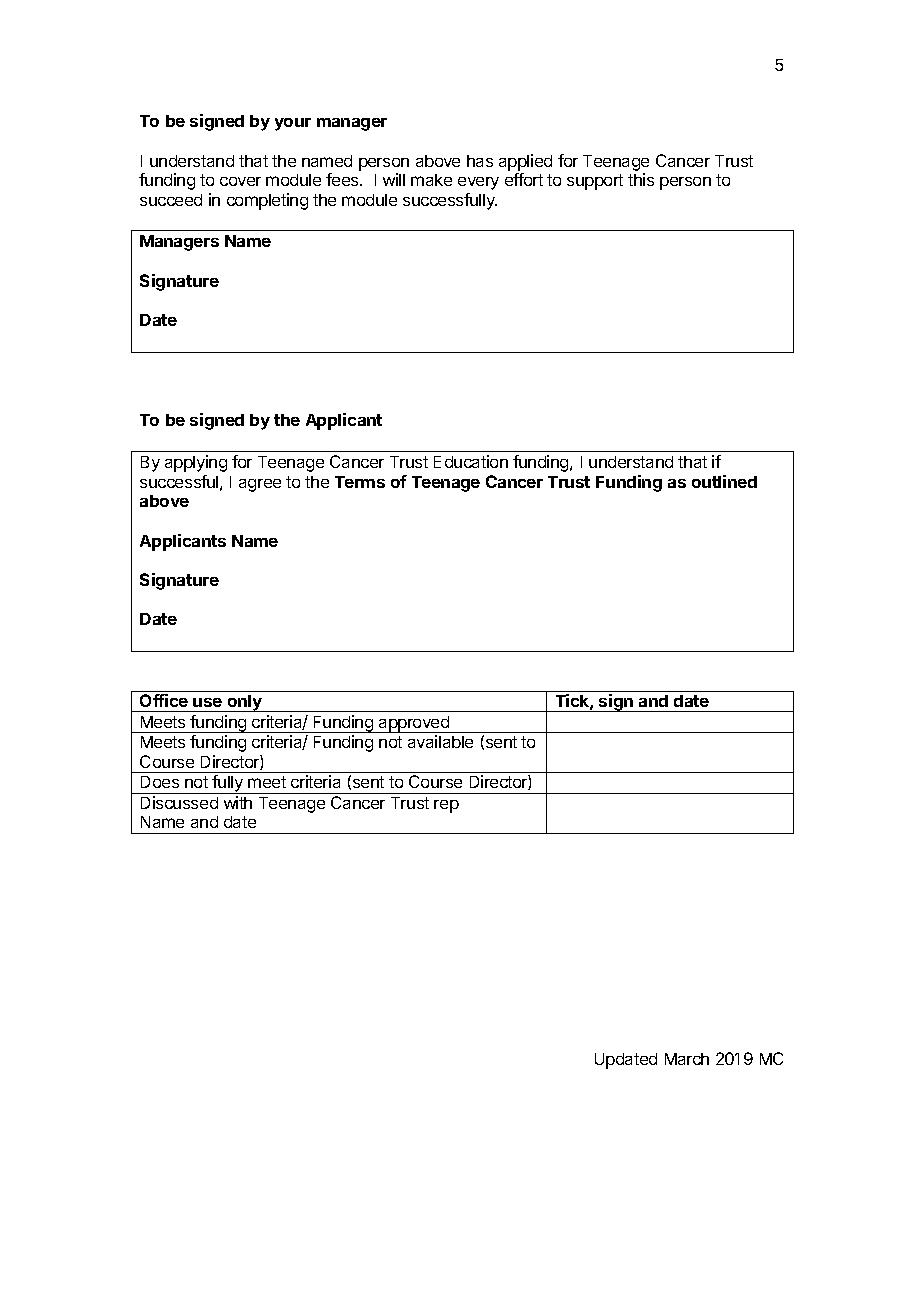  What do you see at coordinates (196, 463) in the image?
I see `applying` at bounding box center [196, 463].
